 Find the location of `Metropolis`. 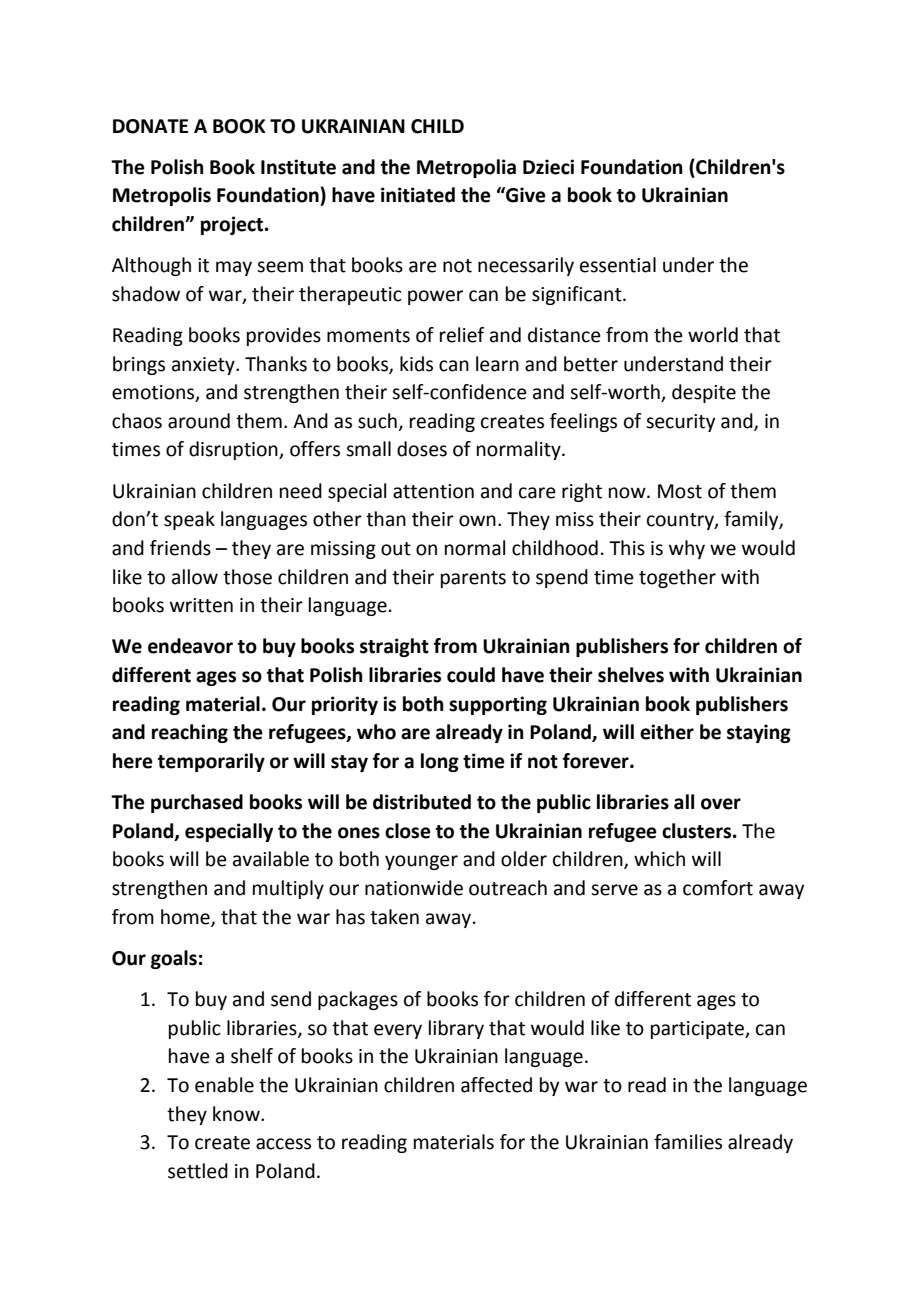

Metropolis is located at coordinates (162, 196).
